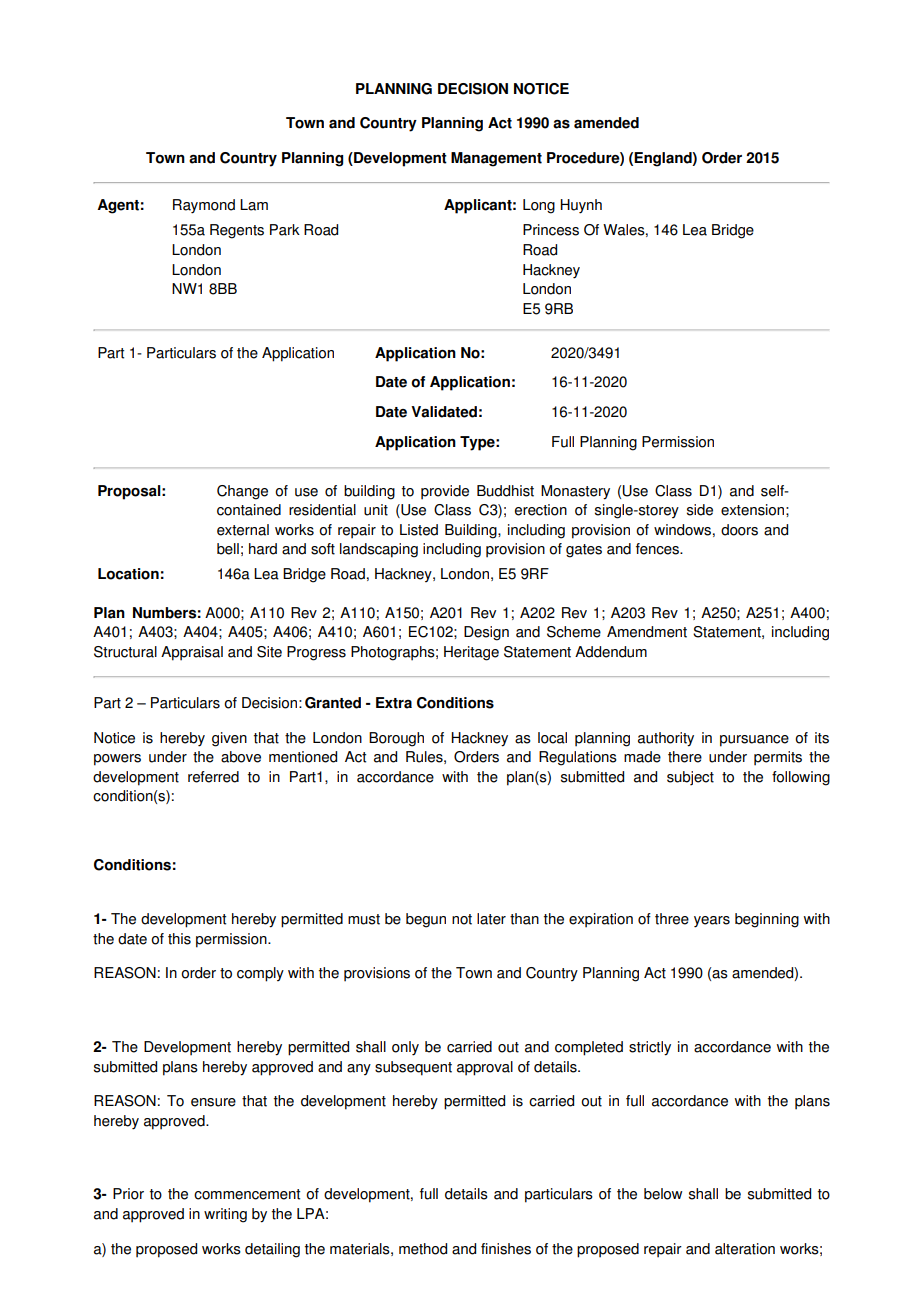 This image has width=924, height=1308. I want to click on Princess, so click(551, 230).
